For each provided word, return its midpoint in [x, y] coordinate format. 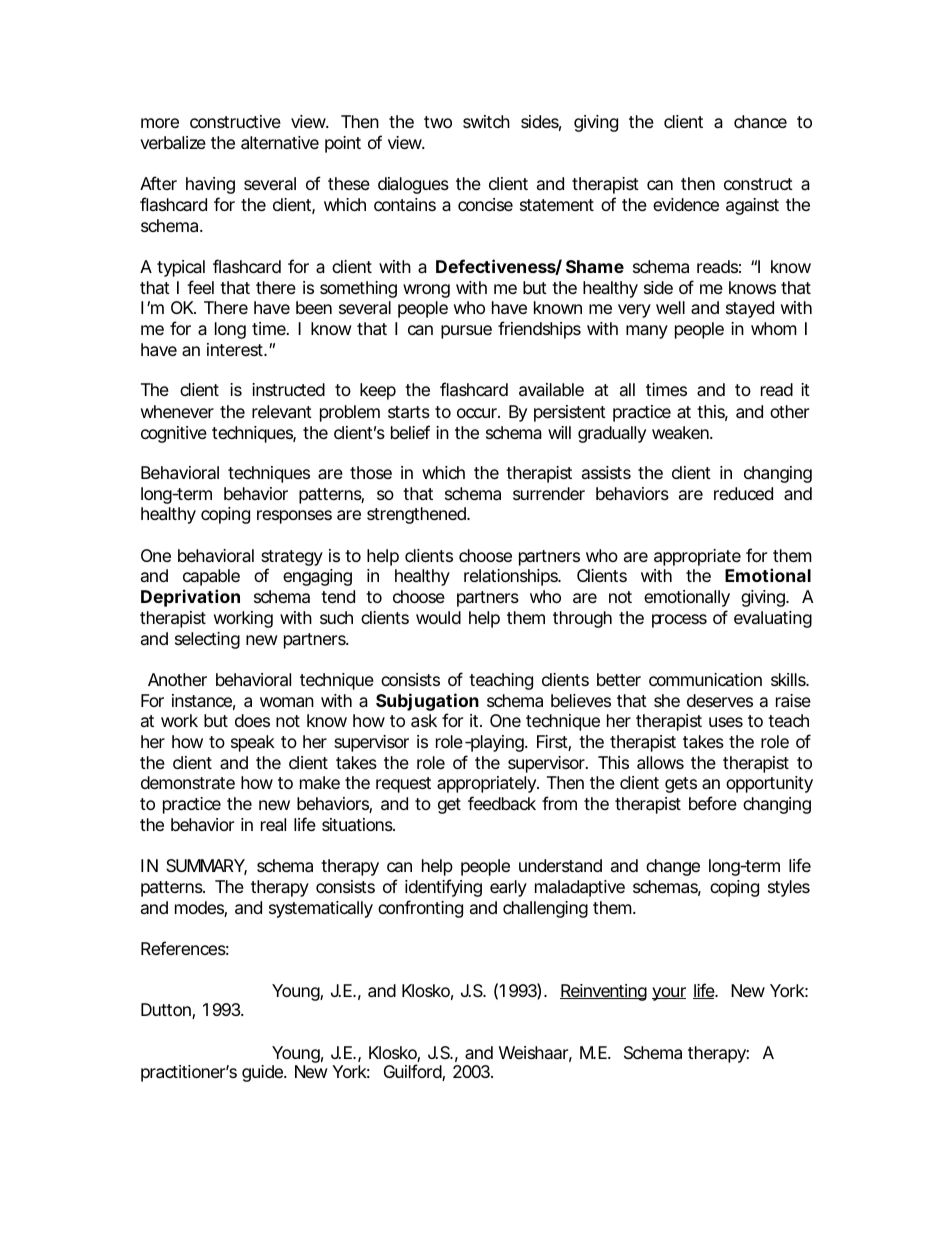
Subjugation [427, 703]
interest [237, 349]
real [273, 825]
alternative [280, 143]
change [673, 867]
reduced [743, 493]
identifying [443, 888]
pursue [466, 332]
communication [705, 679]
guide [263, 1073]
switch [486, 121]
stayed [750, 309]
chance [760, 121]
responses [294, 517]
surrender [549, 493]
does [252, 720]
